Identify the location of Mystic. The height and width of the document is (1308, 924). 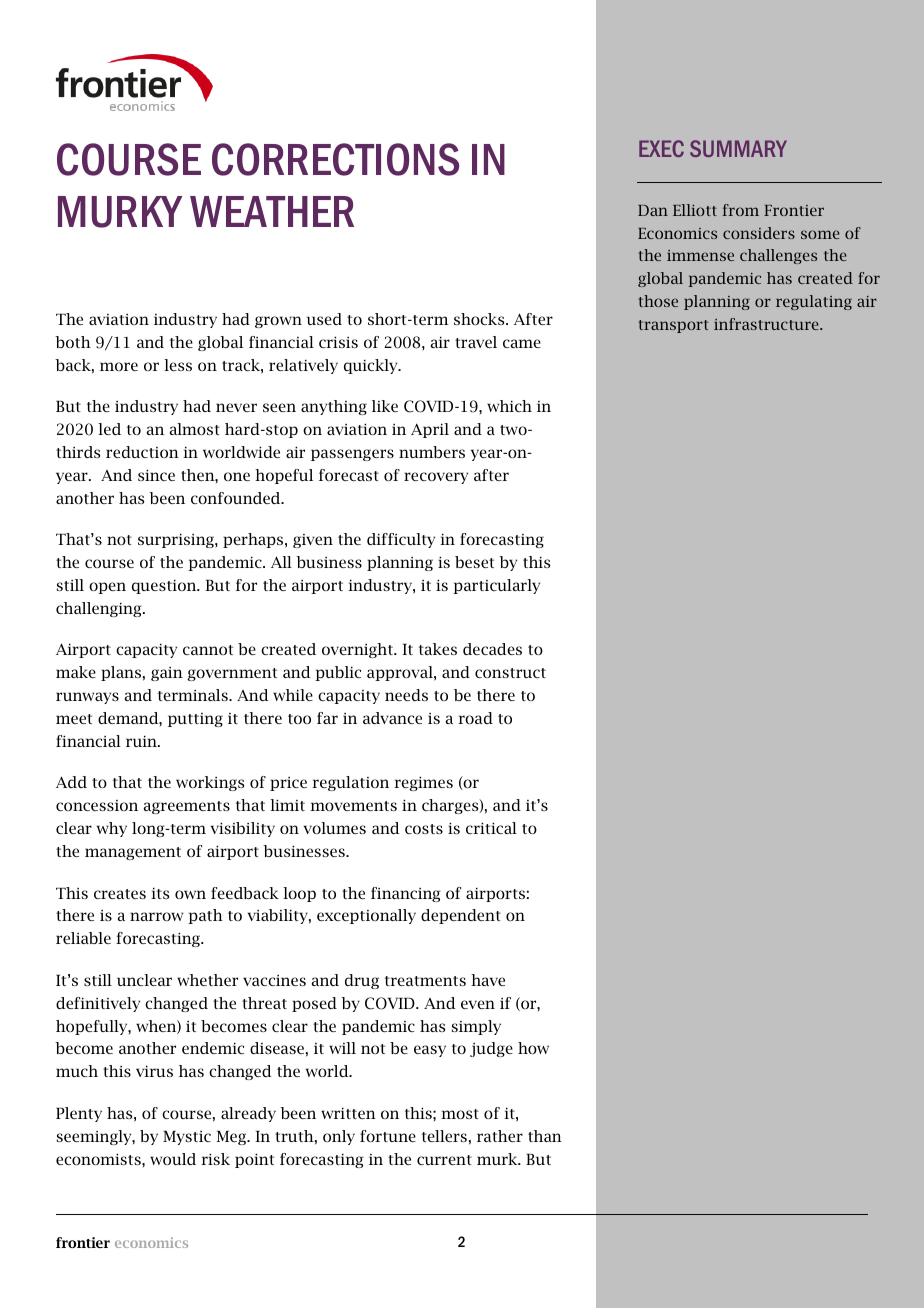
(187, 1138).
